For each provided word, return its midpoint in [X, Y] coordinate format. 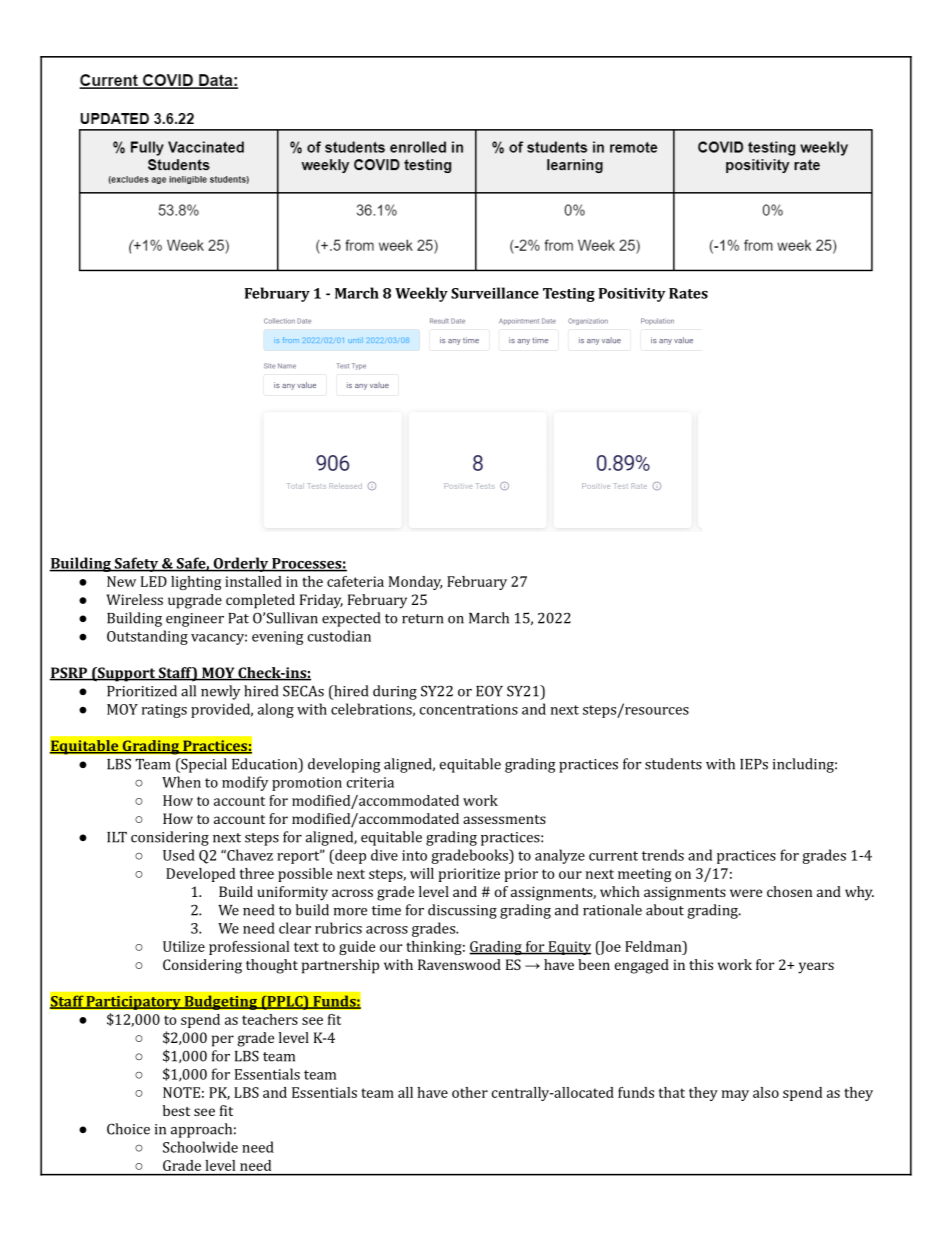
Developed [200, 875]
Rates [688, 293]
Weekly [421, 294]
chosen [789, 891]
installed [253, 581]
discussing [462, 911]
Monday [415, 583]
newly [220, 692]
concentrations [469, 709]
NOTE [181, 1092]
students [673, 764]
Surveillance [495, 293]
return [422, 619]
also [766, 1092]
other [470, 1092]
